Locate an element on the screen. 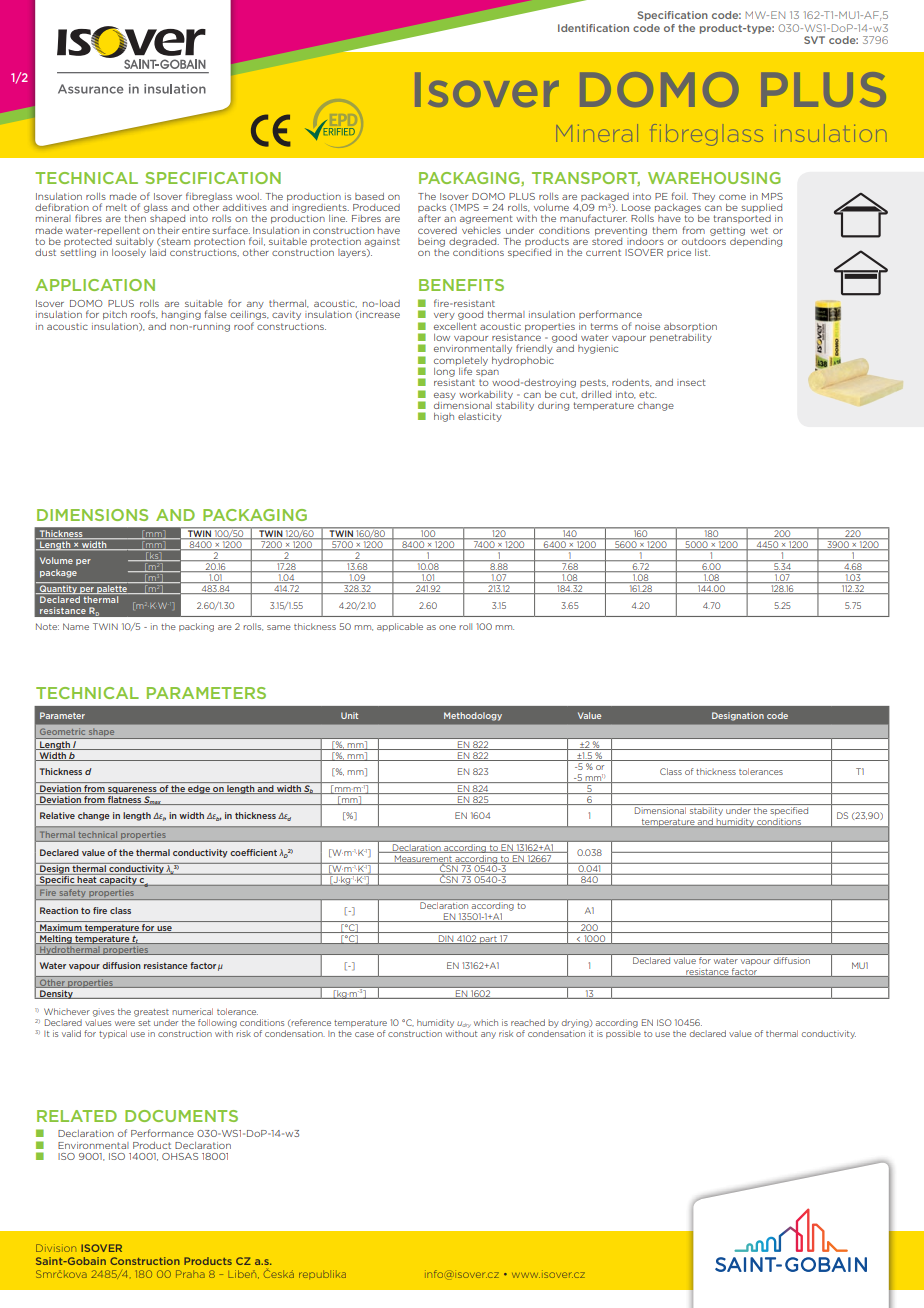 This screenshot has width=924, height=1308. one is located at coordinates (447, 627).
